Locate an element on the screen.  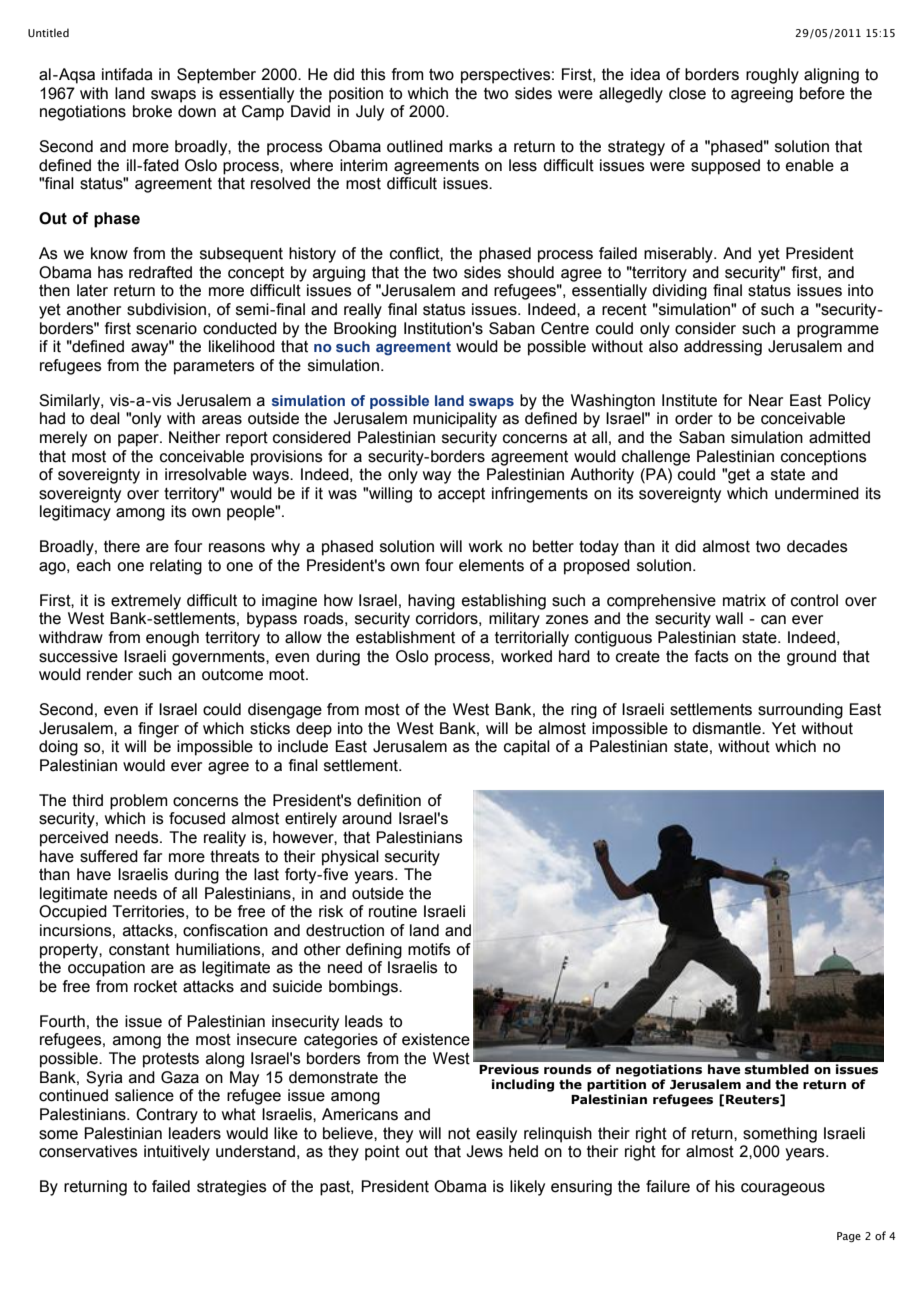
establishment is located at coordinates (405, 637).
